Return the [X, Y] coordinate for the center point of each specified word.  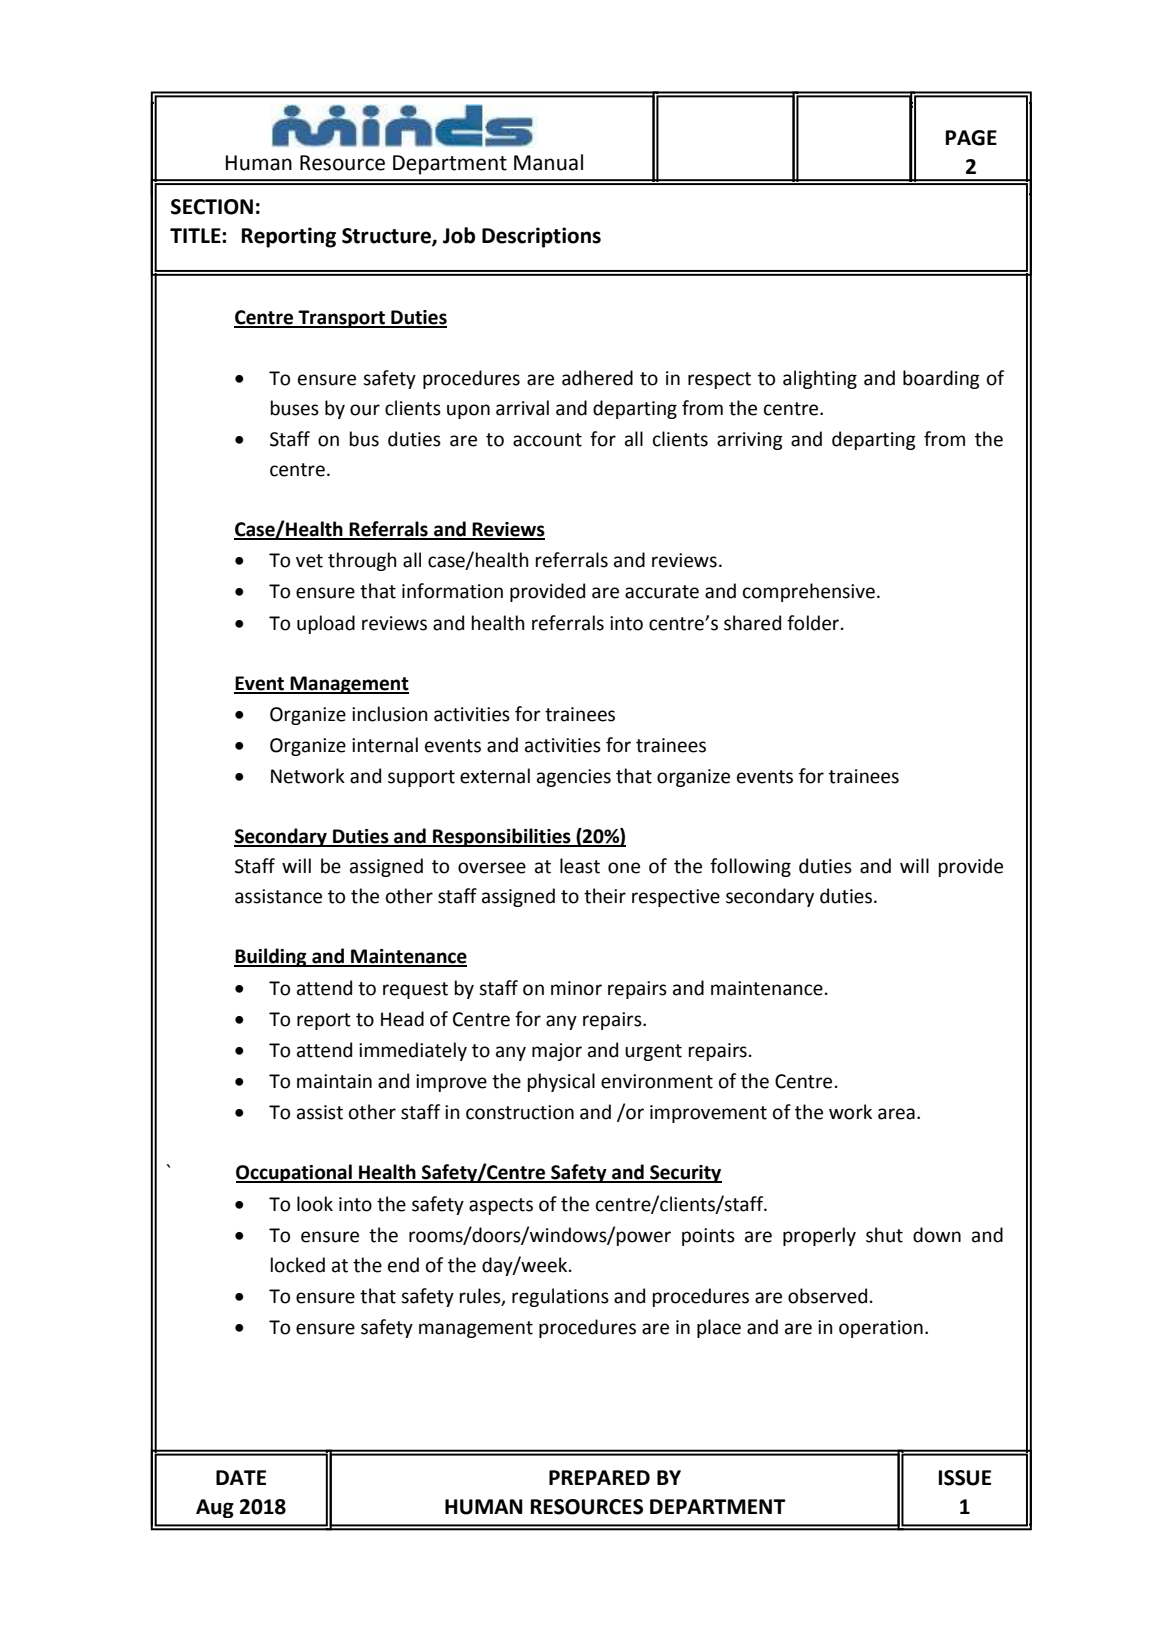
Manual [548, 162]
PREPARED [599, 1477]
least [580, 866]
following [750, 867]
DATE [241, 1477]
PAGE [971, 138]
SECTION [212, 207]
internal [385, 745]
